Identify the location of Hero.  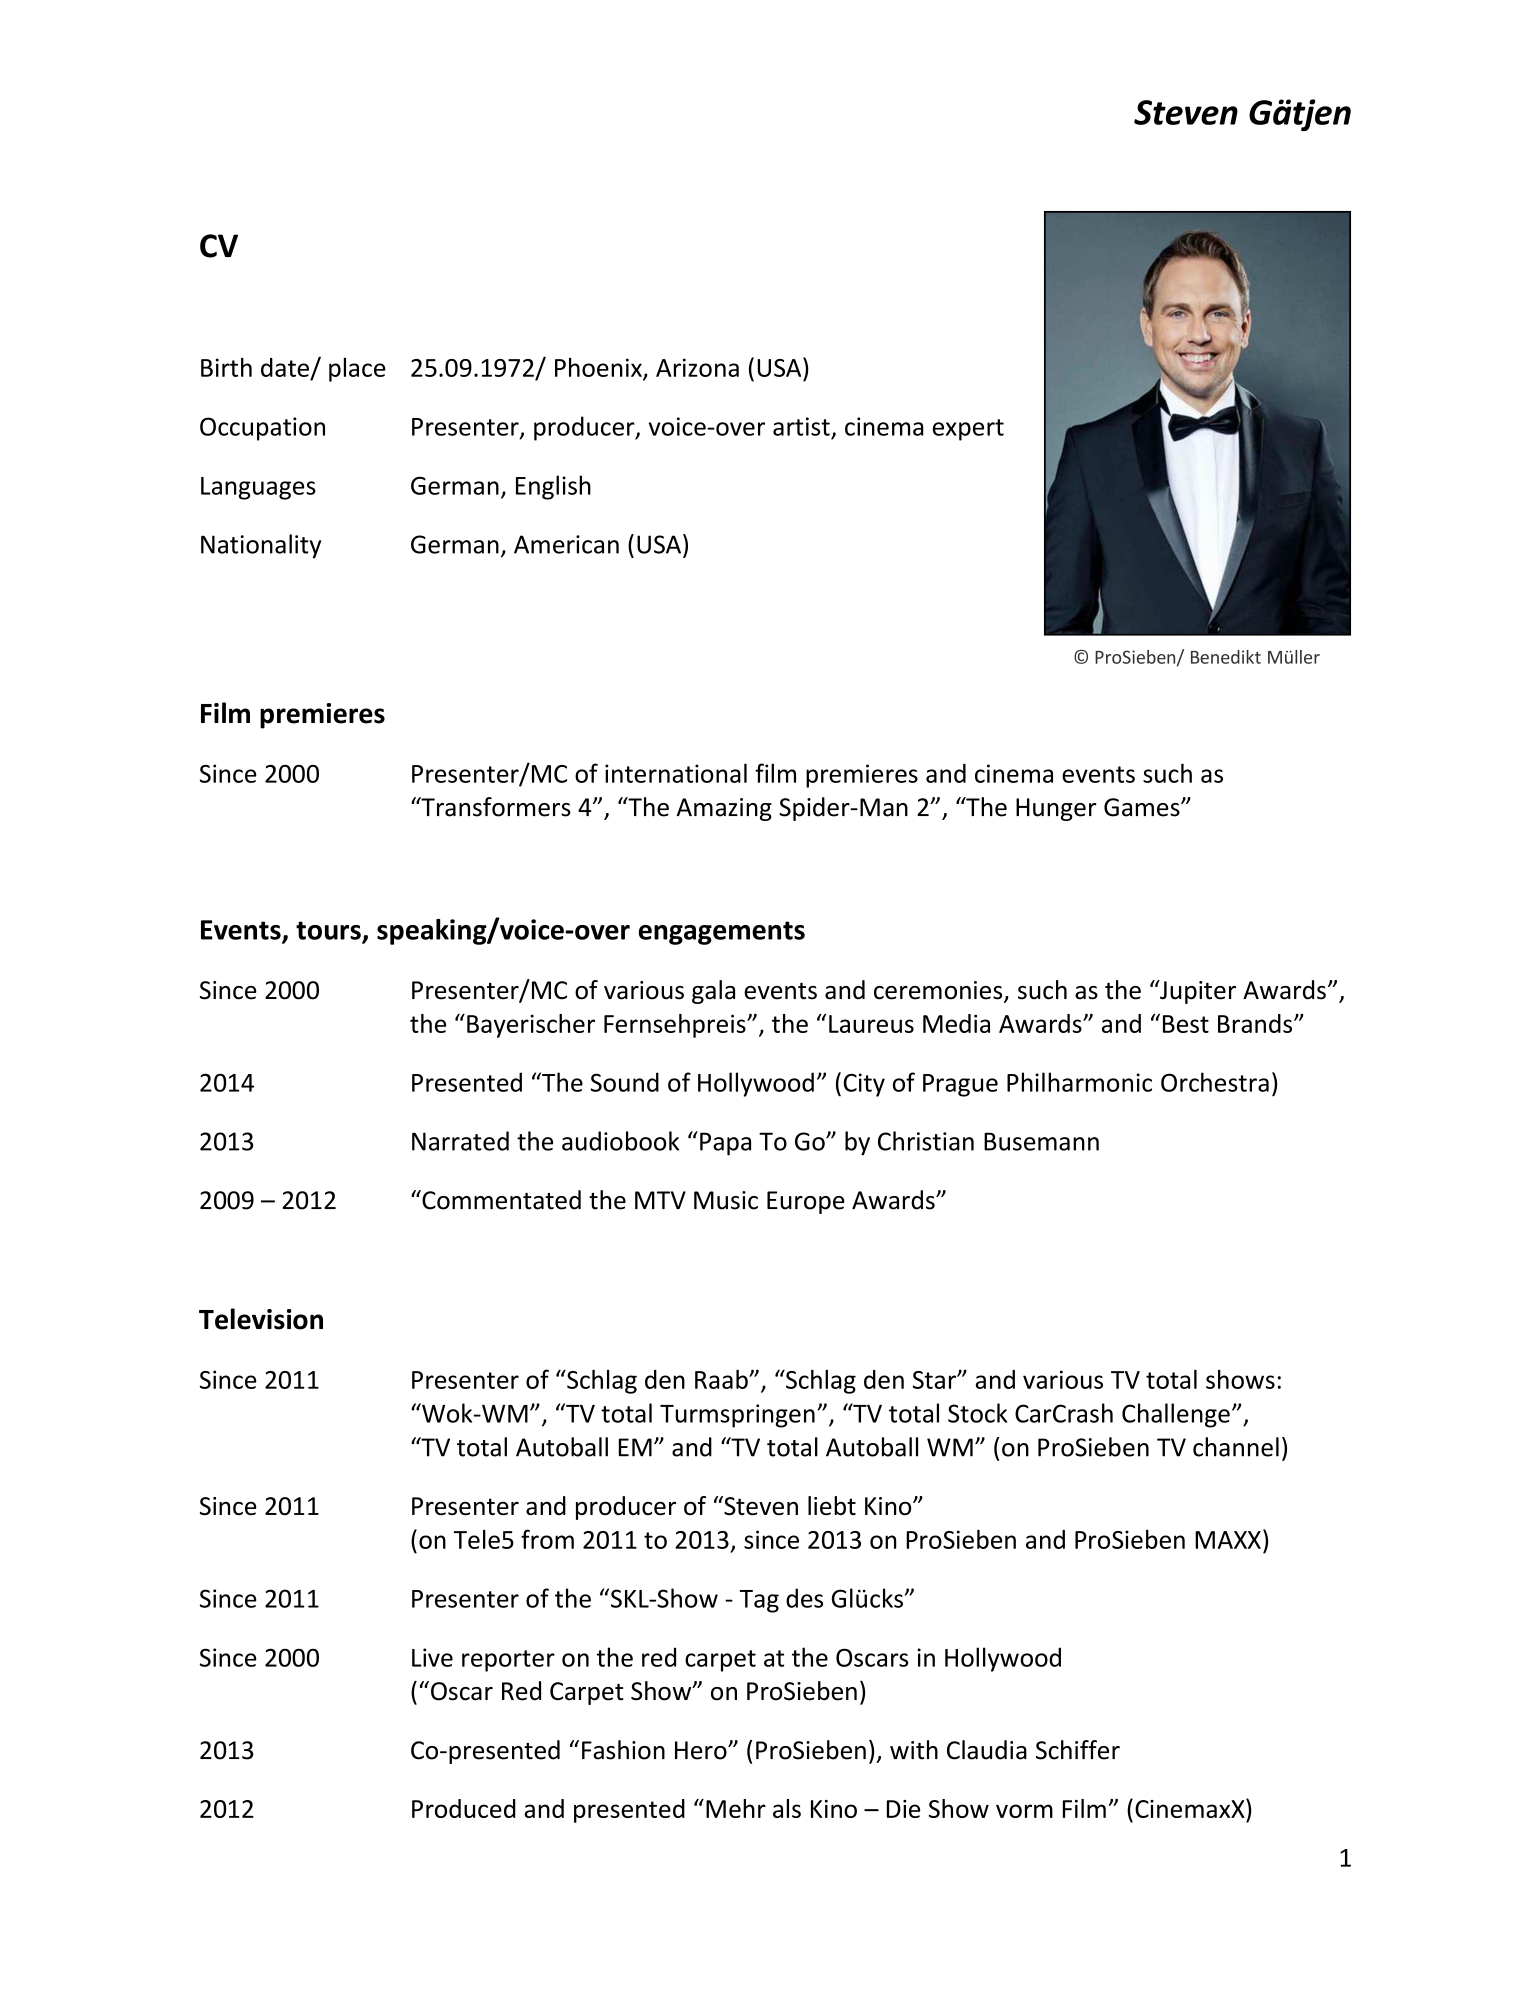
(702, 1750).
